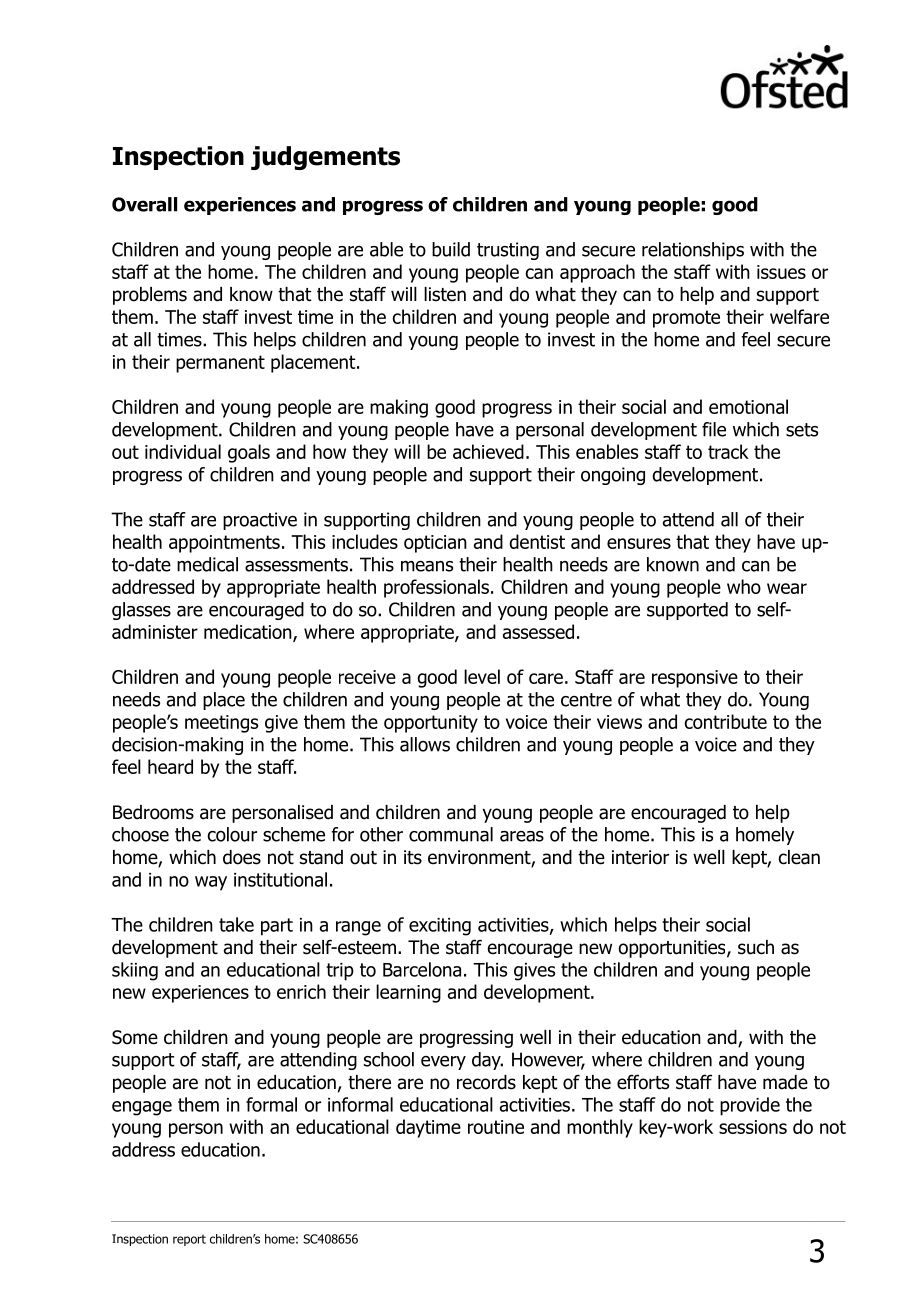 The height and width of the screenshot is (1308, 924). Describe the element at coordinates (744, 586) in the screenshot. I see `who` at that location.
